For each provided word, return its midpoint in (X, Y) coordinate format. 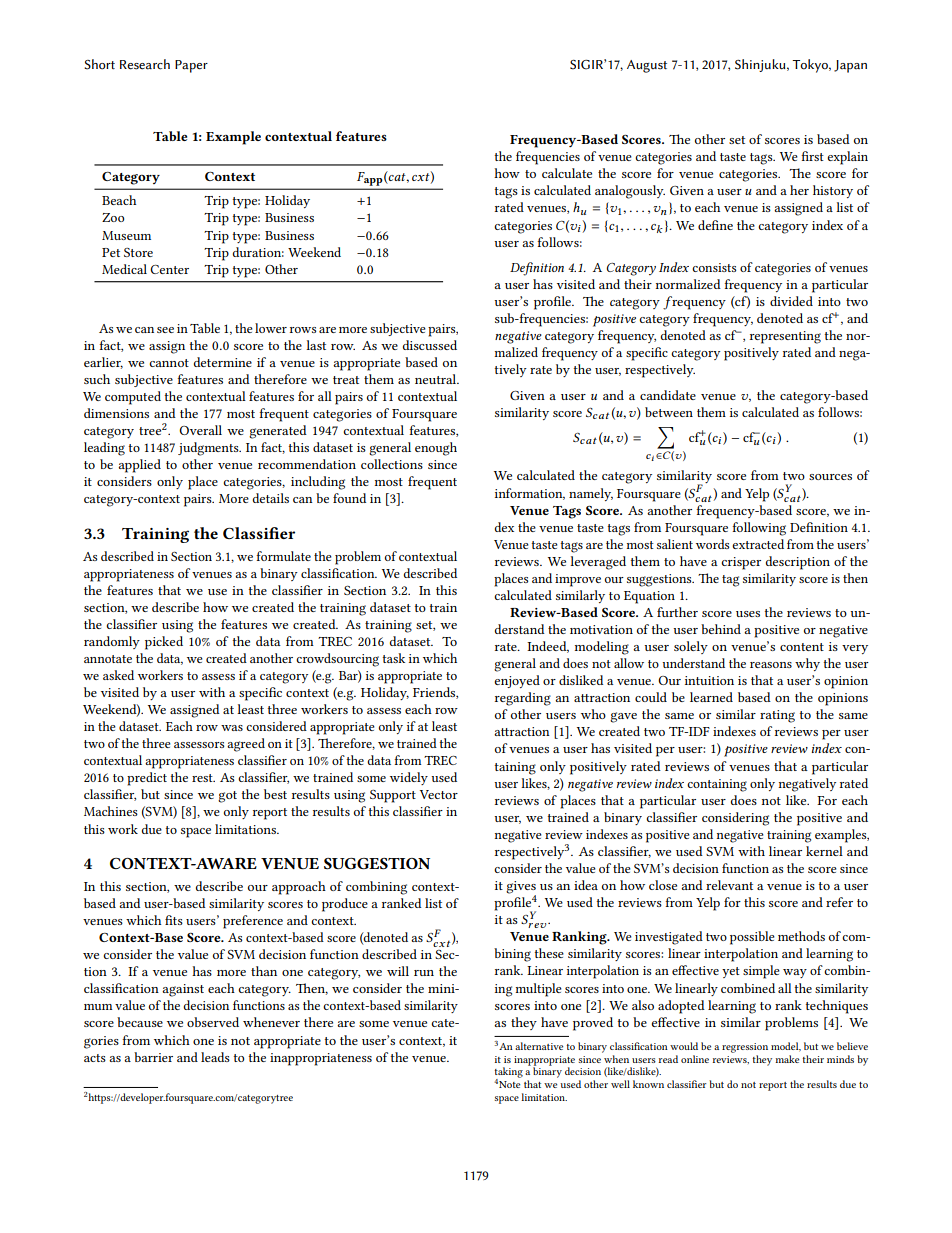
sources (830, 477)
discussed (430, 345)
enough (436, 449)
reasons (771, 665)
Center (169, 269)
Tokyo (811, 66)
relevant (729, 885)
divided (791, 301)
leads (215, 1057)
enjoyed (517, 681)
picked (164, 643)
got (227, 797)
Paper (191, 66)
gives (521, 888)
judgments (209, 449)
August (647, 66)
